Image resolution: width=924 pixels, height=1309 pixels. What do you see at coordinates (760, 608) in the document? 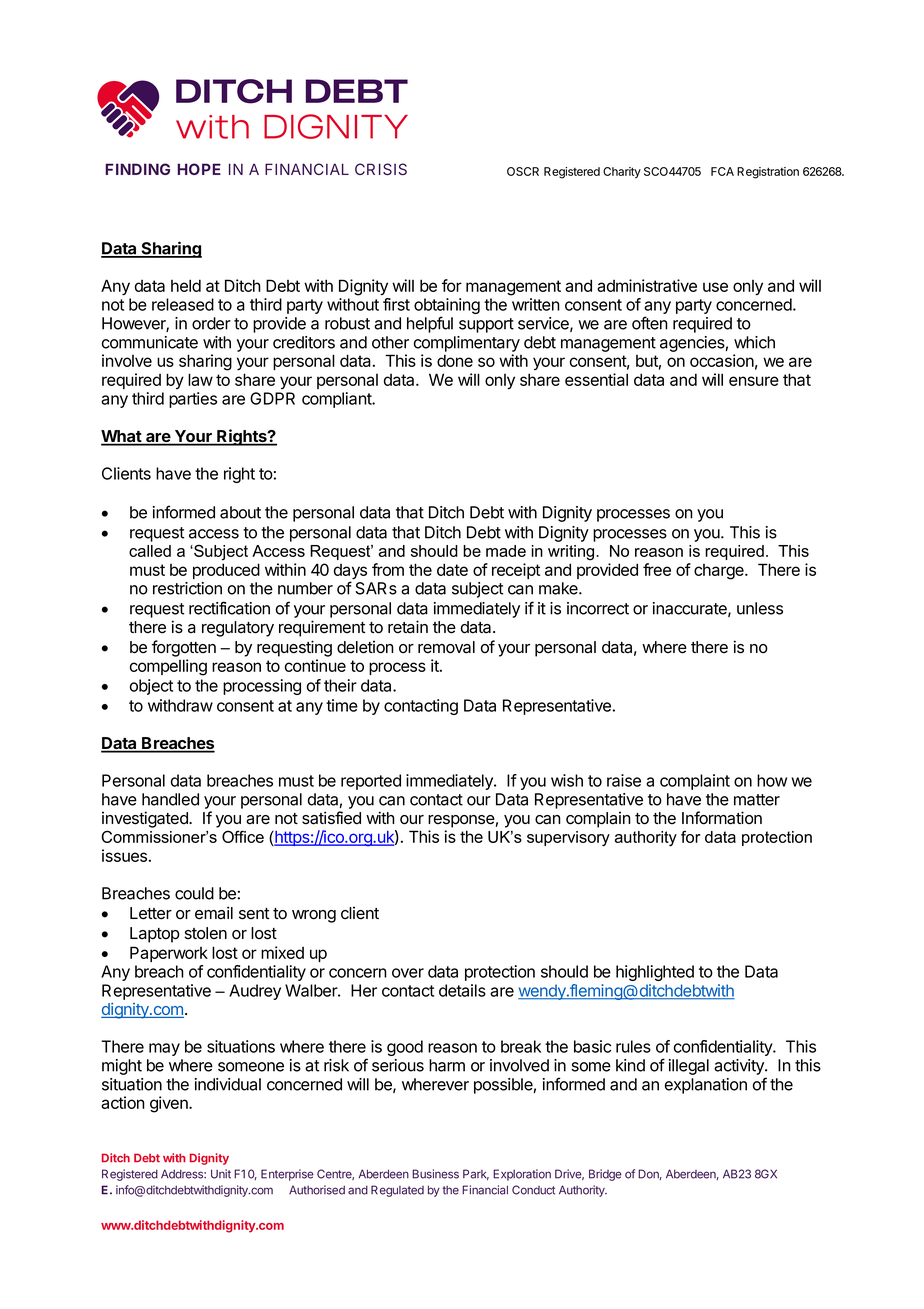
I see `unless` at bounding box center [760, 608].
